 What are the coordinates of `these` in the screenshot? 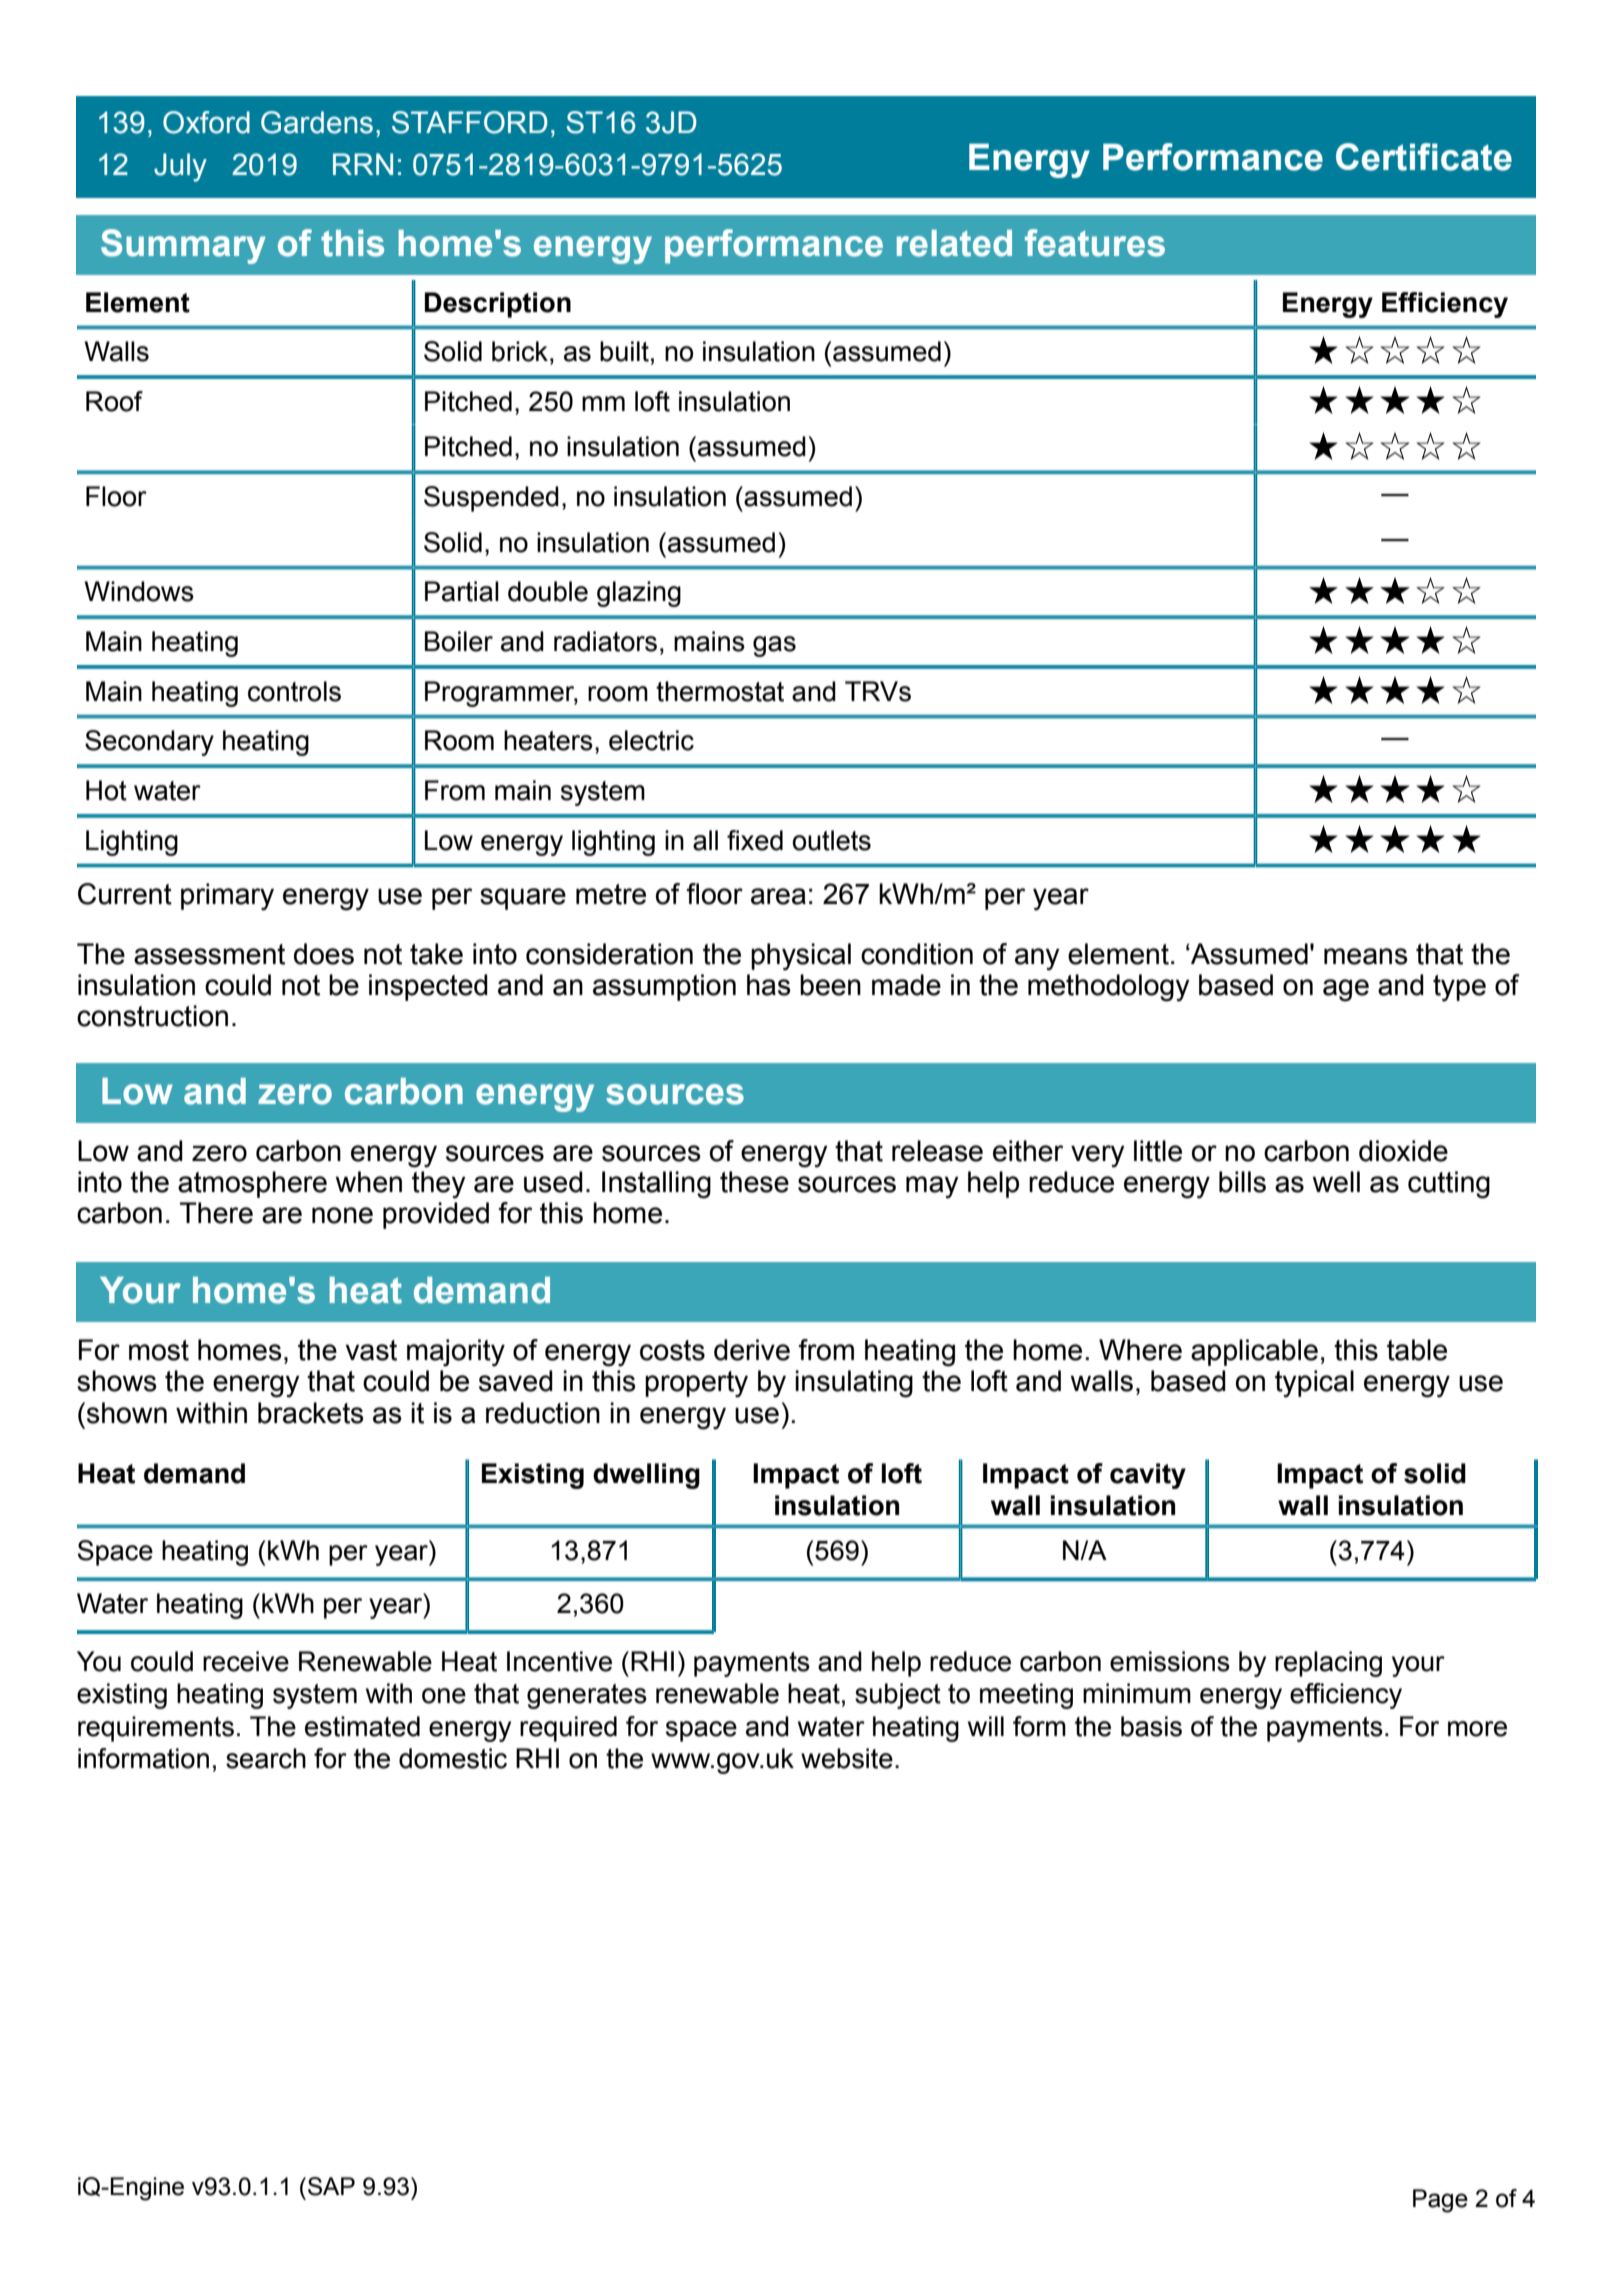 It's located at (754, 1182).
